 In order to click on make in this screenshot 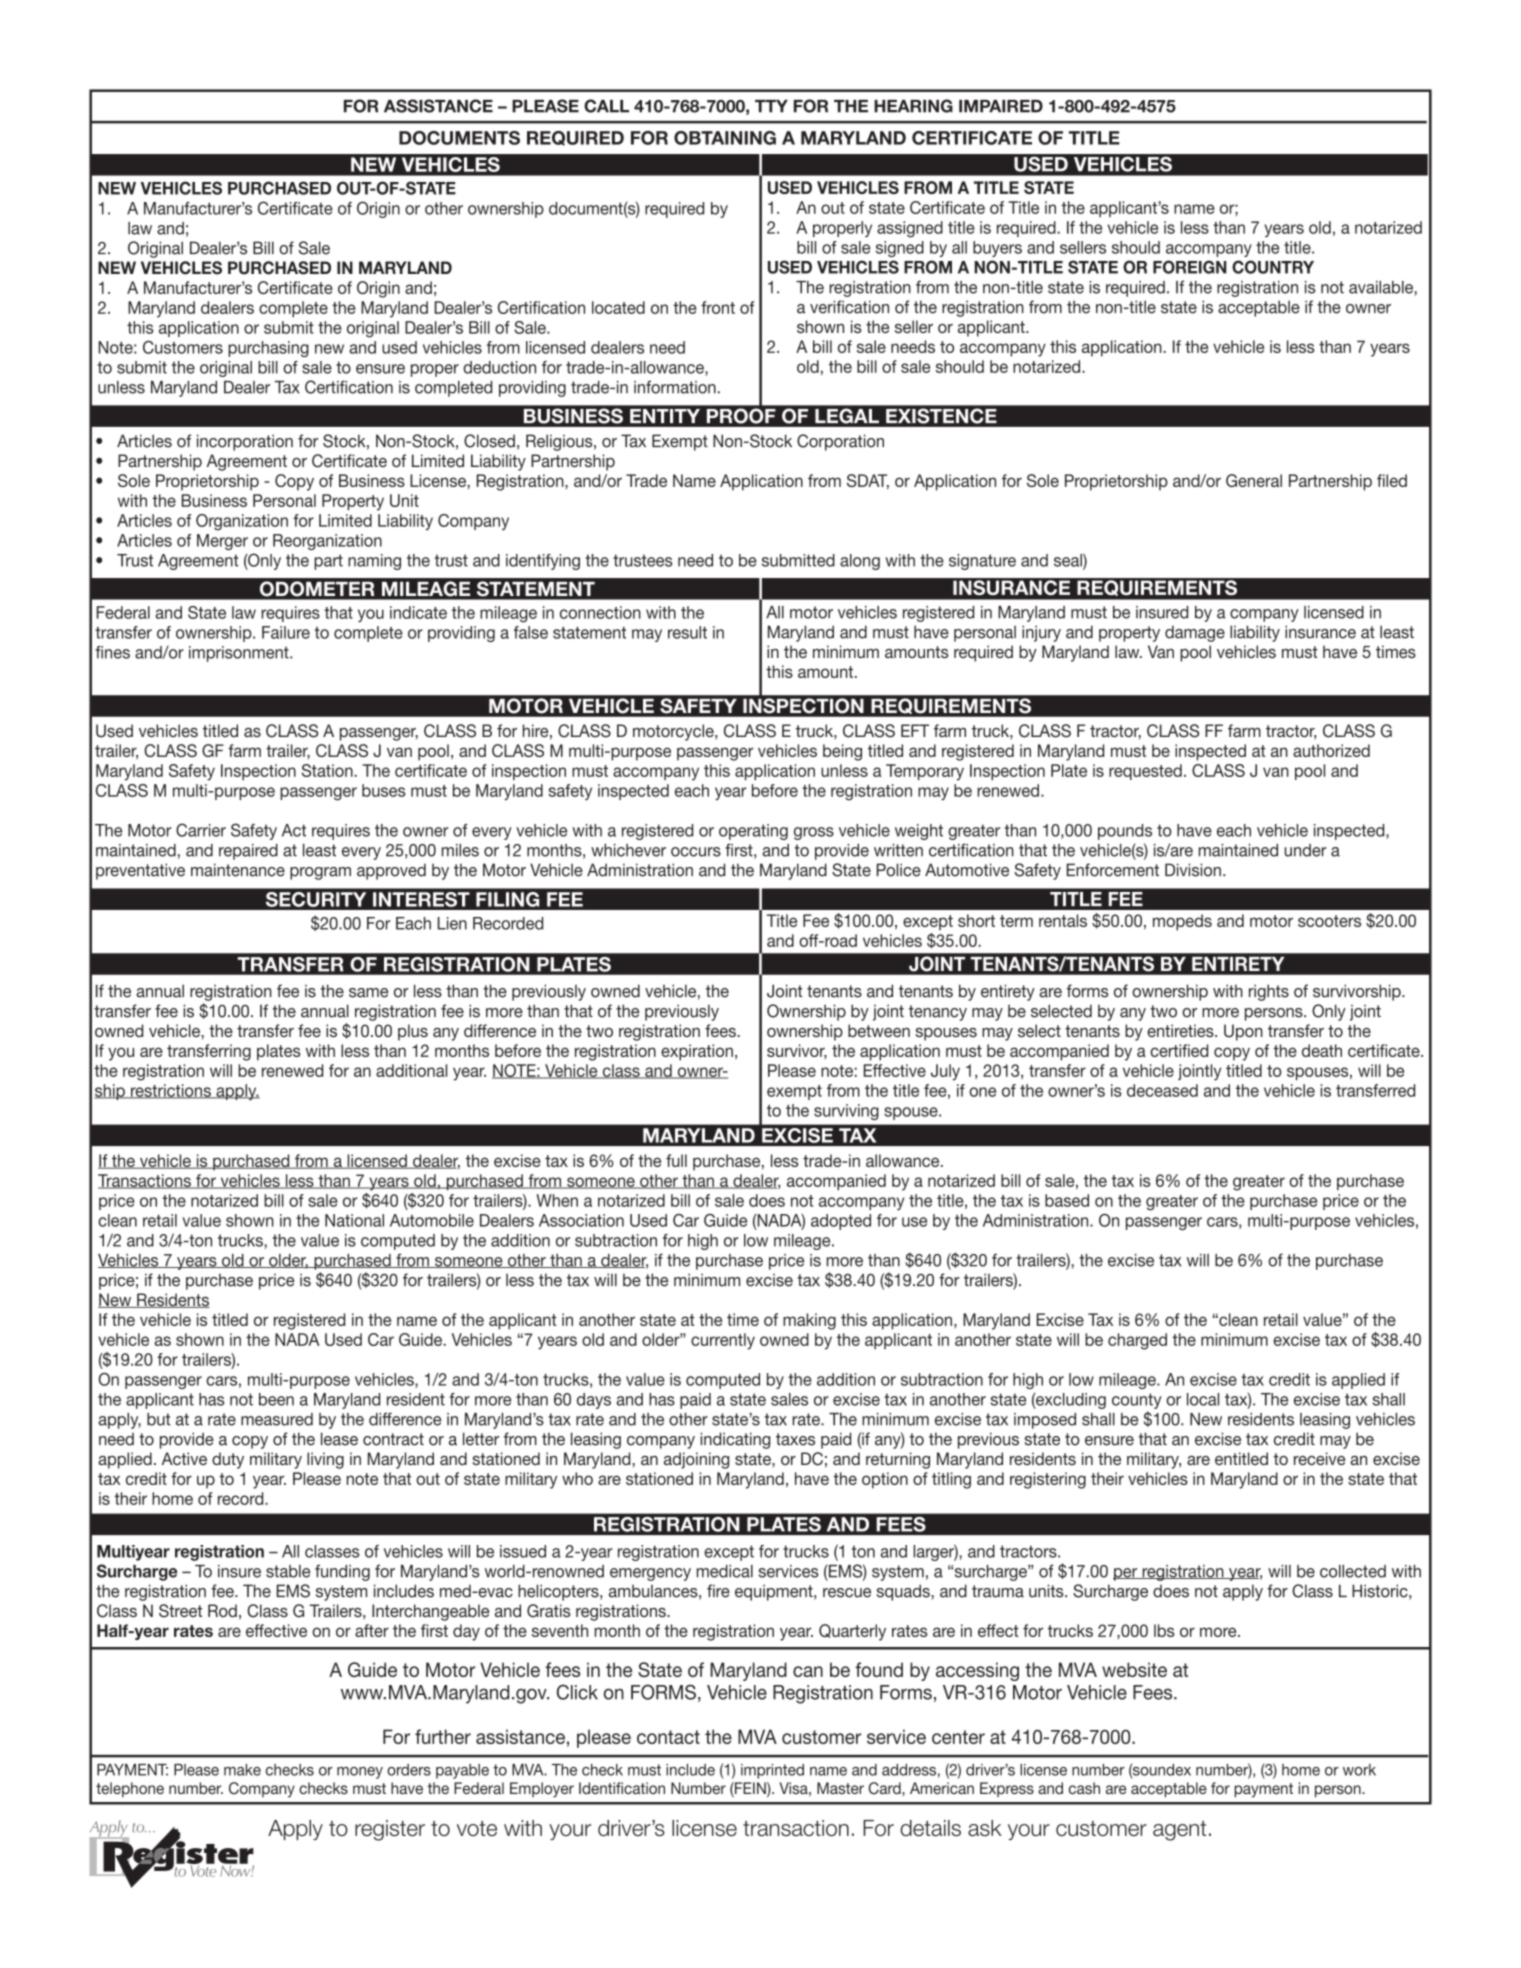, I will do `click(242, 1770)`.
